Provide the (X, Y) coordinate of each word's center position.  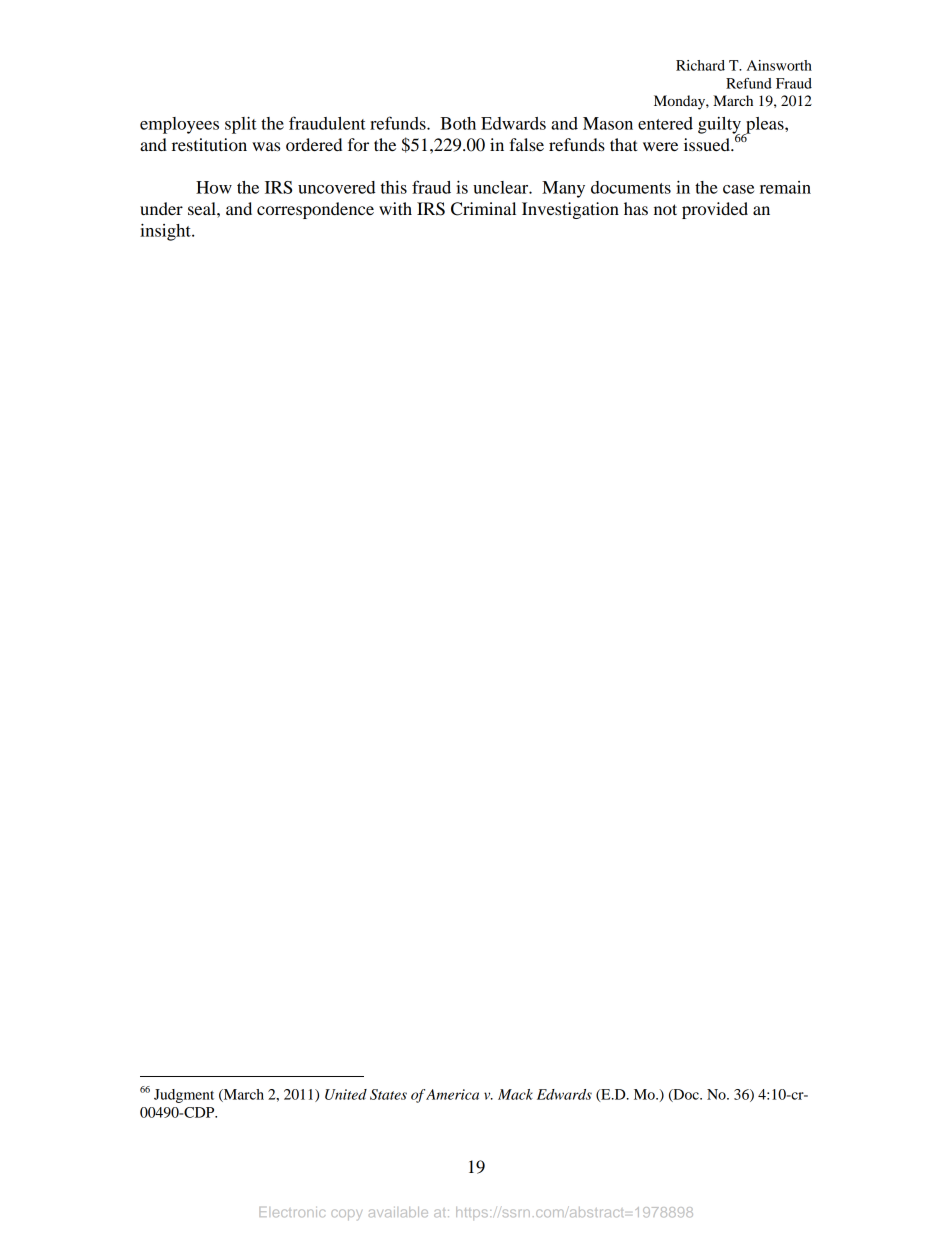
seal (203, 208)
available (398, 1212)
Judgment (184, 1096)
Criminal (483, 209)
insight (166, 232)
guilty (720, 126)
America (452, 1094)
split (241, 125)
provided (715, 210)
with (395, 208)
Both (458, 123)
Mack (515, 1094)
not (665, 209)
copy (346, 1214)
